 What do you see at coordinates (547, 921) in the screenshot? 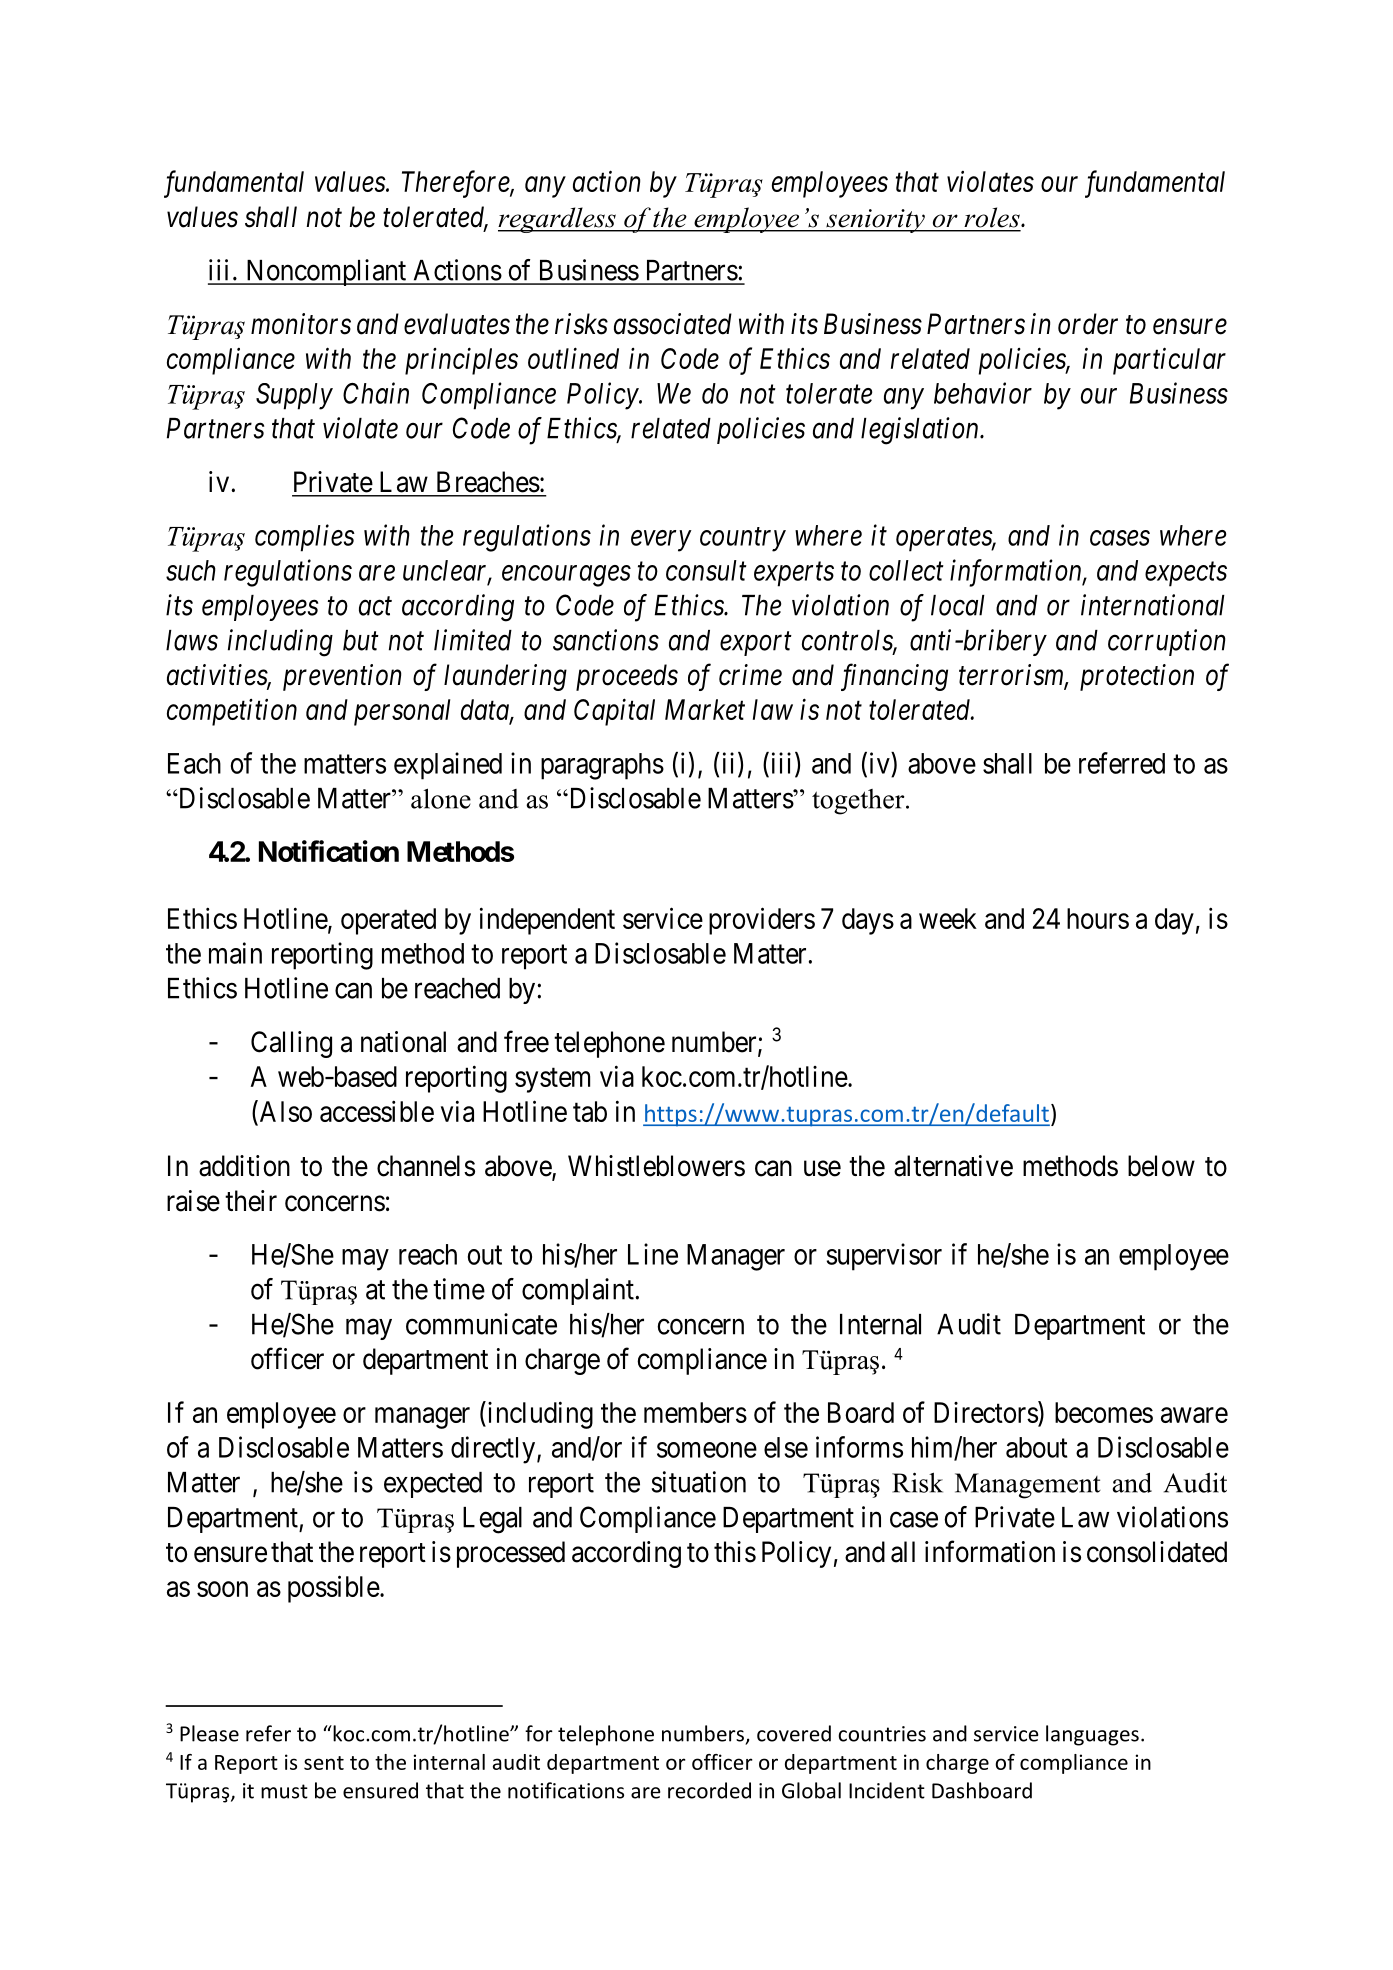
I see `independent` at bounding box center [547, 921].
